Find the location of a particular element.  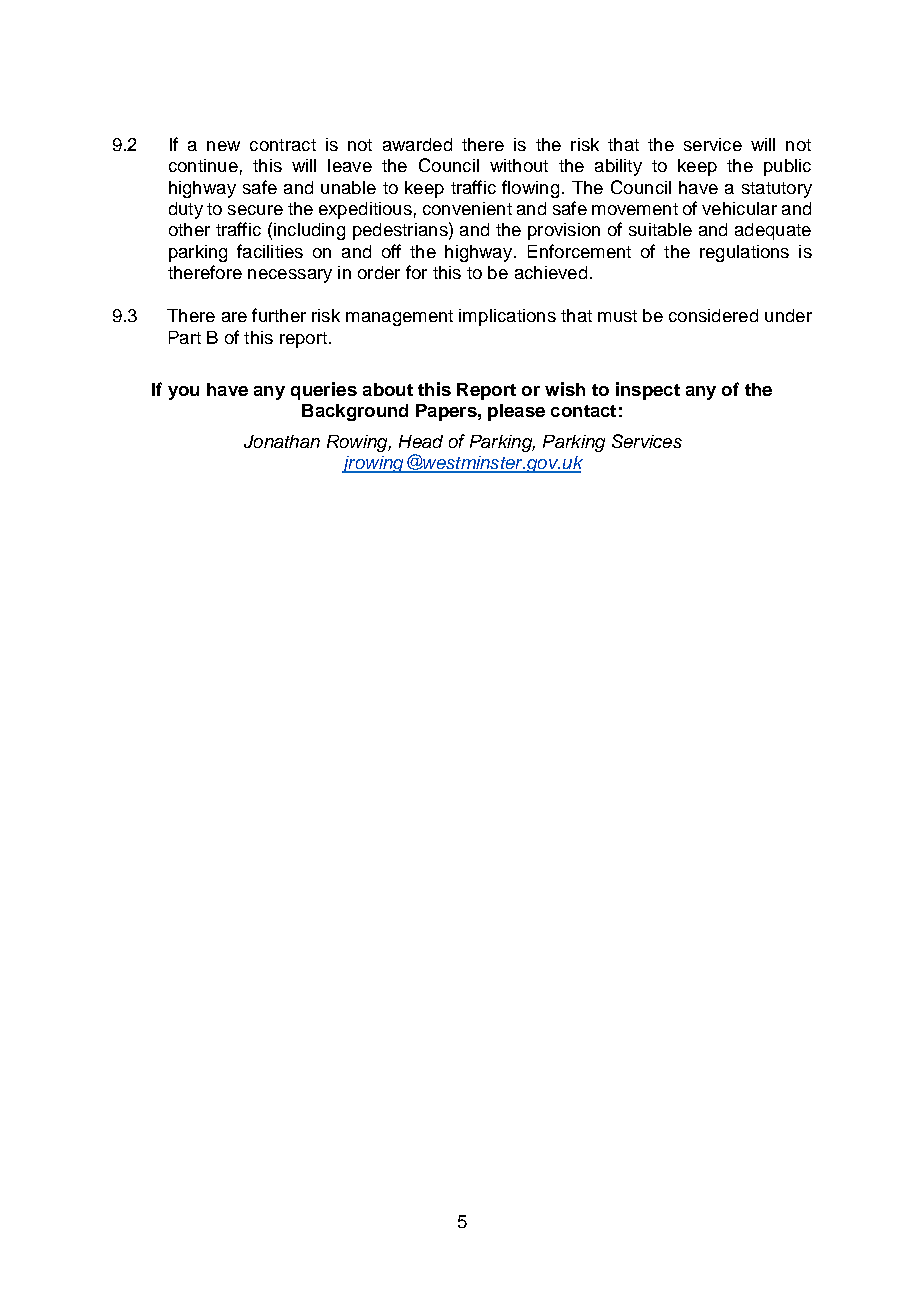

contract is located at coordinates (283, 145).
